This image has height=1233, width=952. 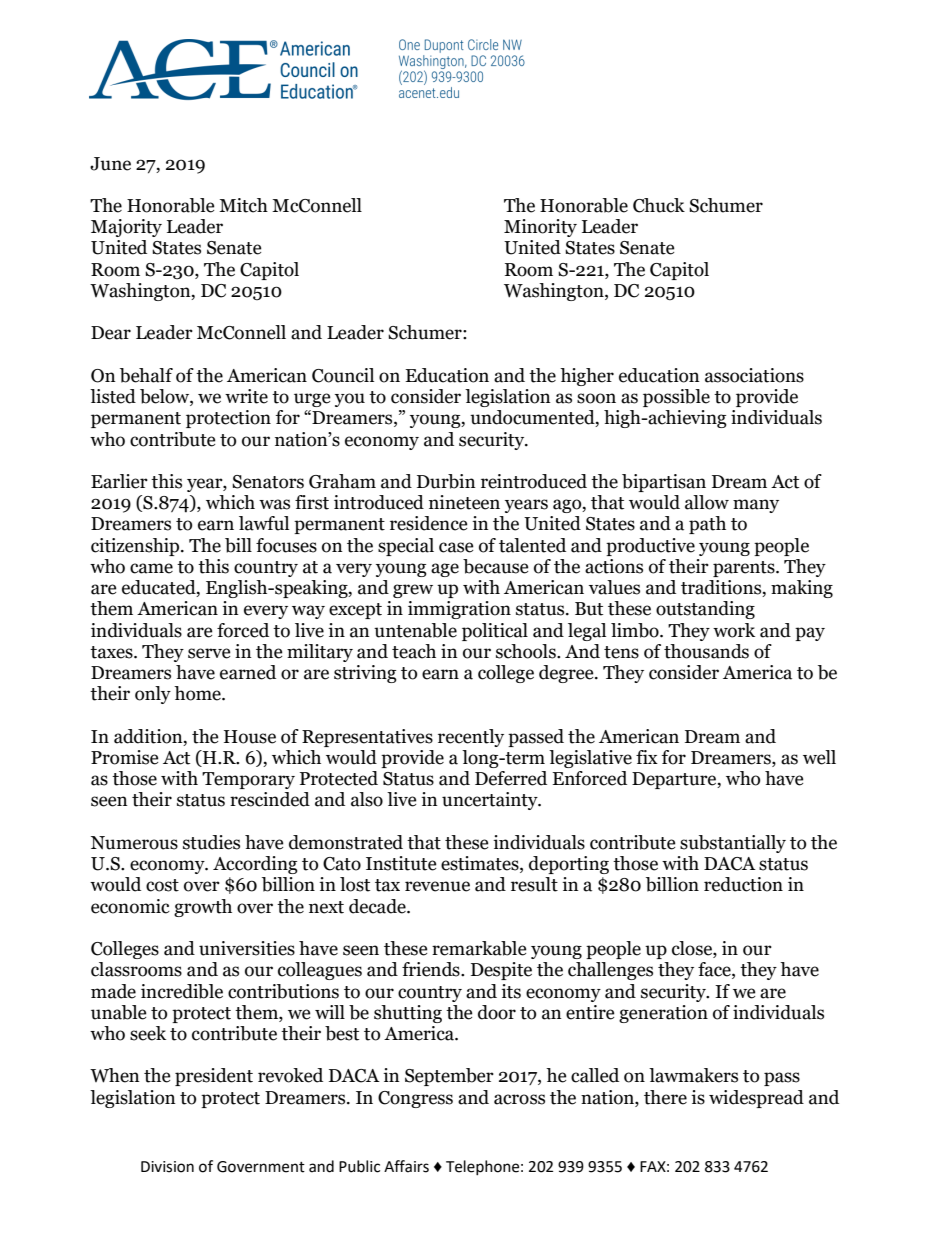 I want to click on came, so click(x=151, y=568).
